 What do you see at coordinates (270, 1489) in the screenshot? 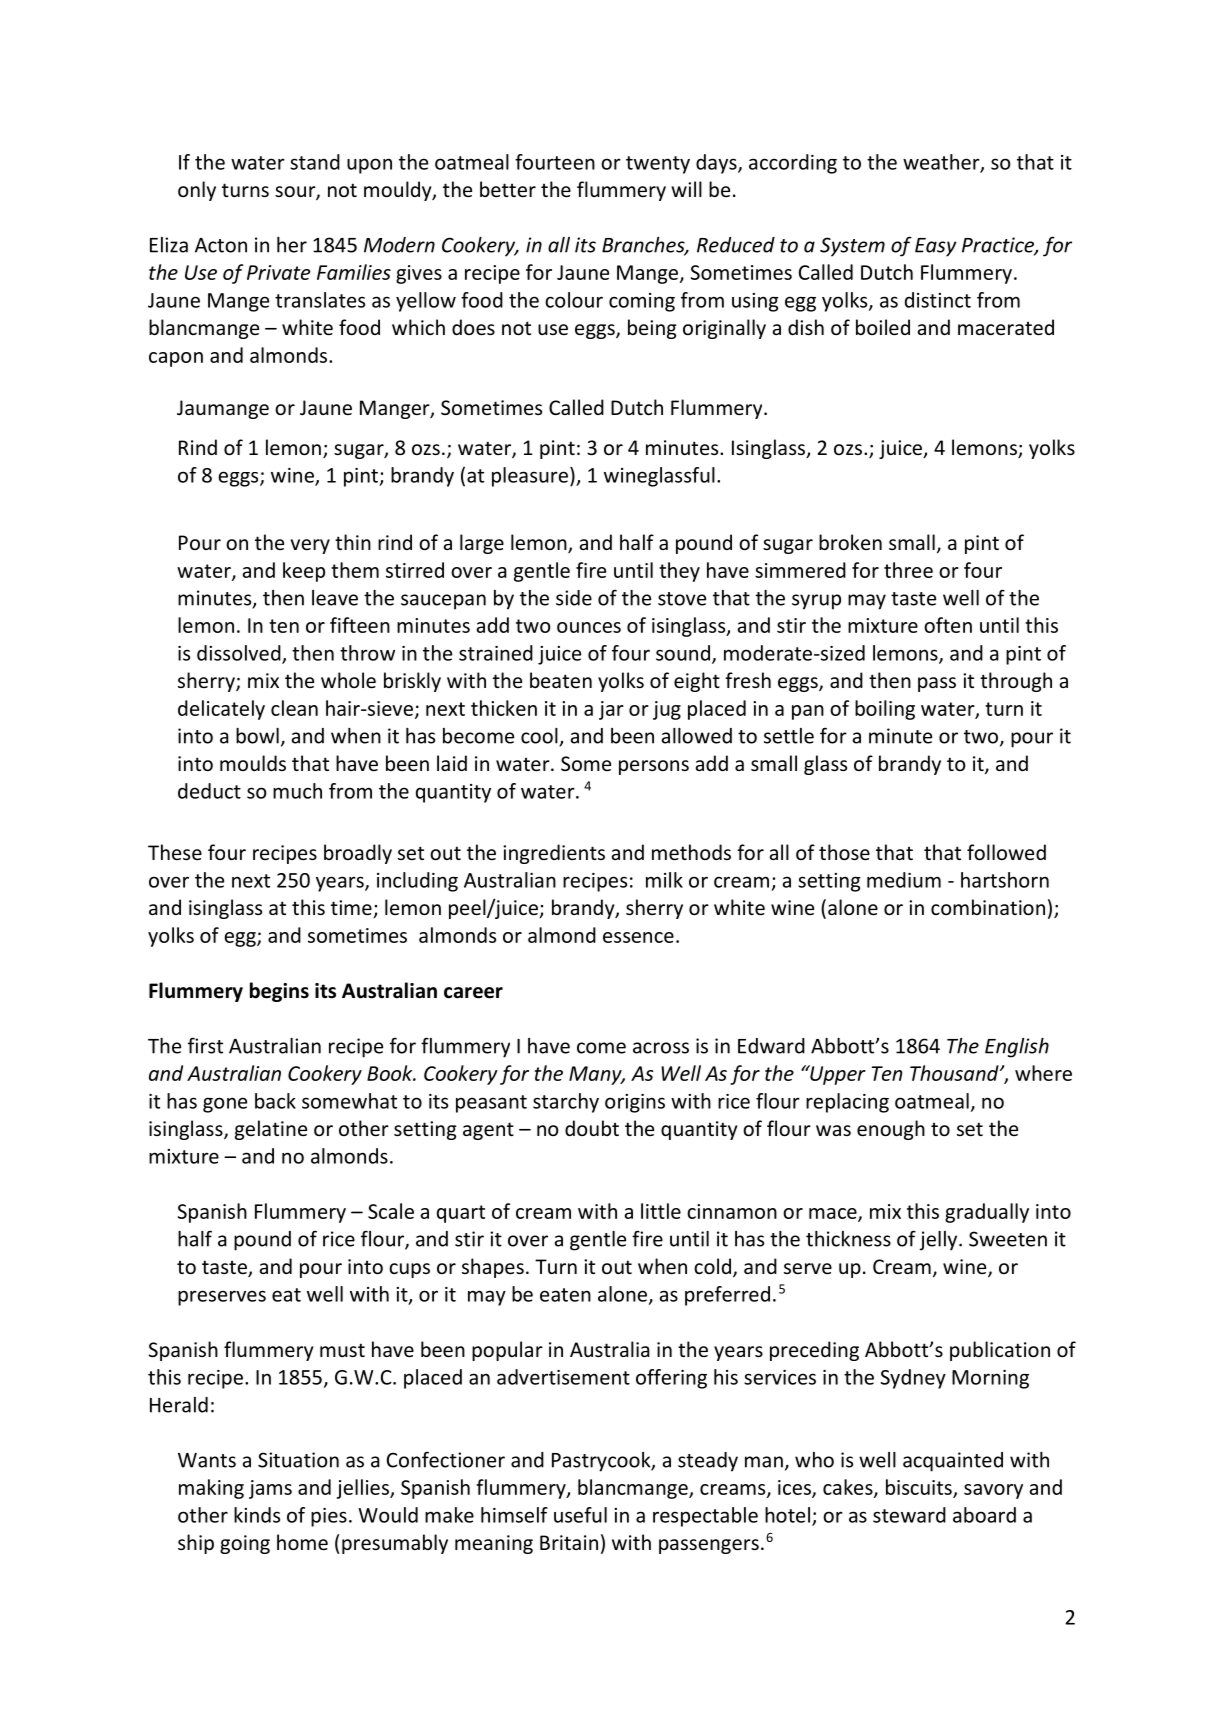
I see `jams` at bounding box center [270, 1489].
